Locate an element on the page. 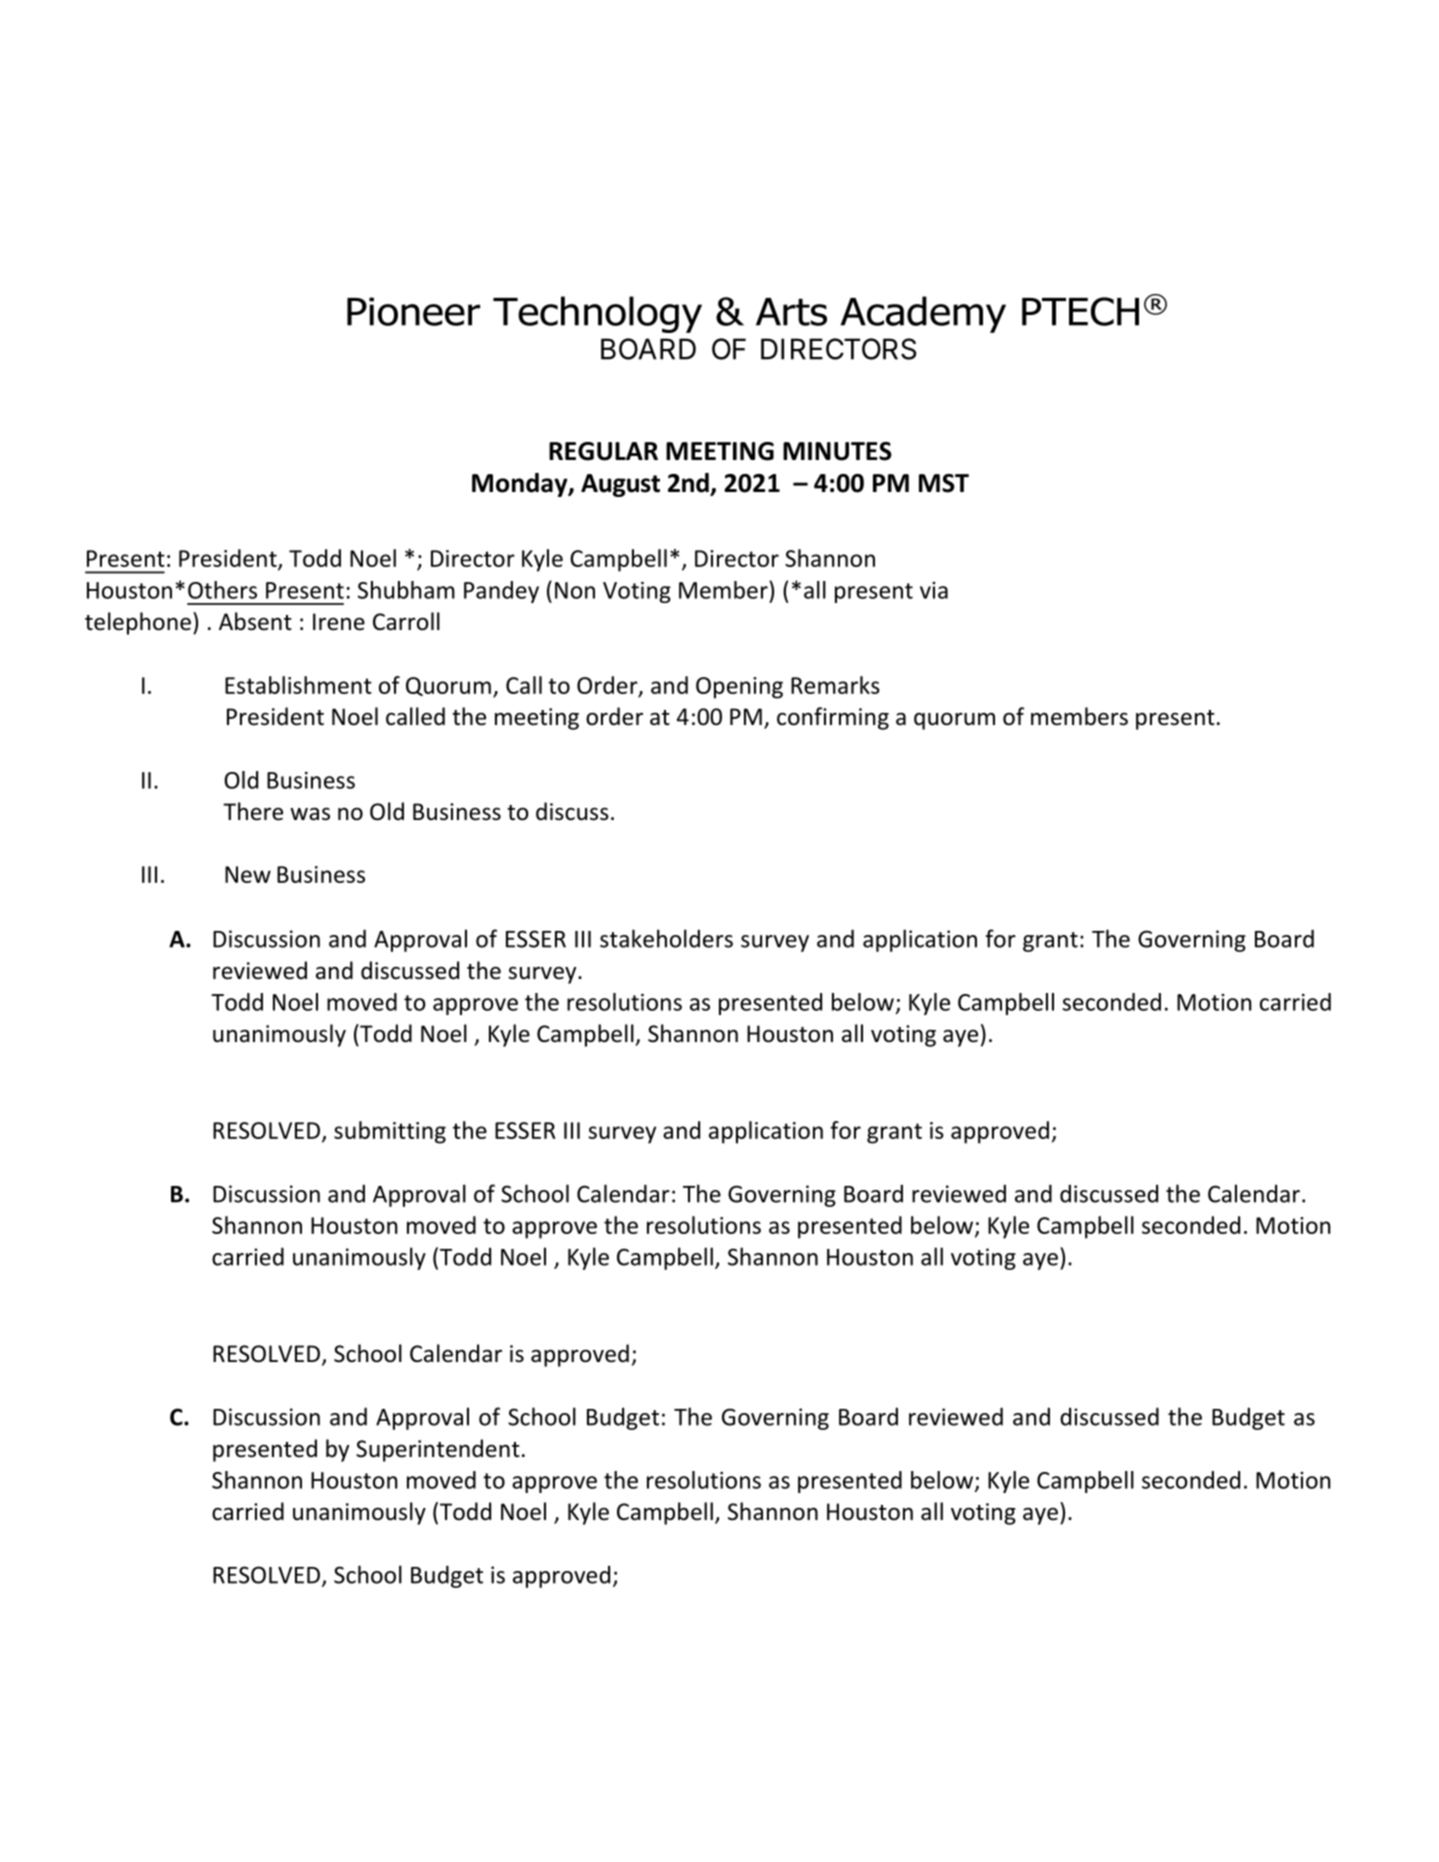 This page has height=1862, width=1439. Pandey is located at coordinates (501, 592).
